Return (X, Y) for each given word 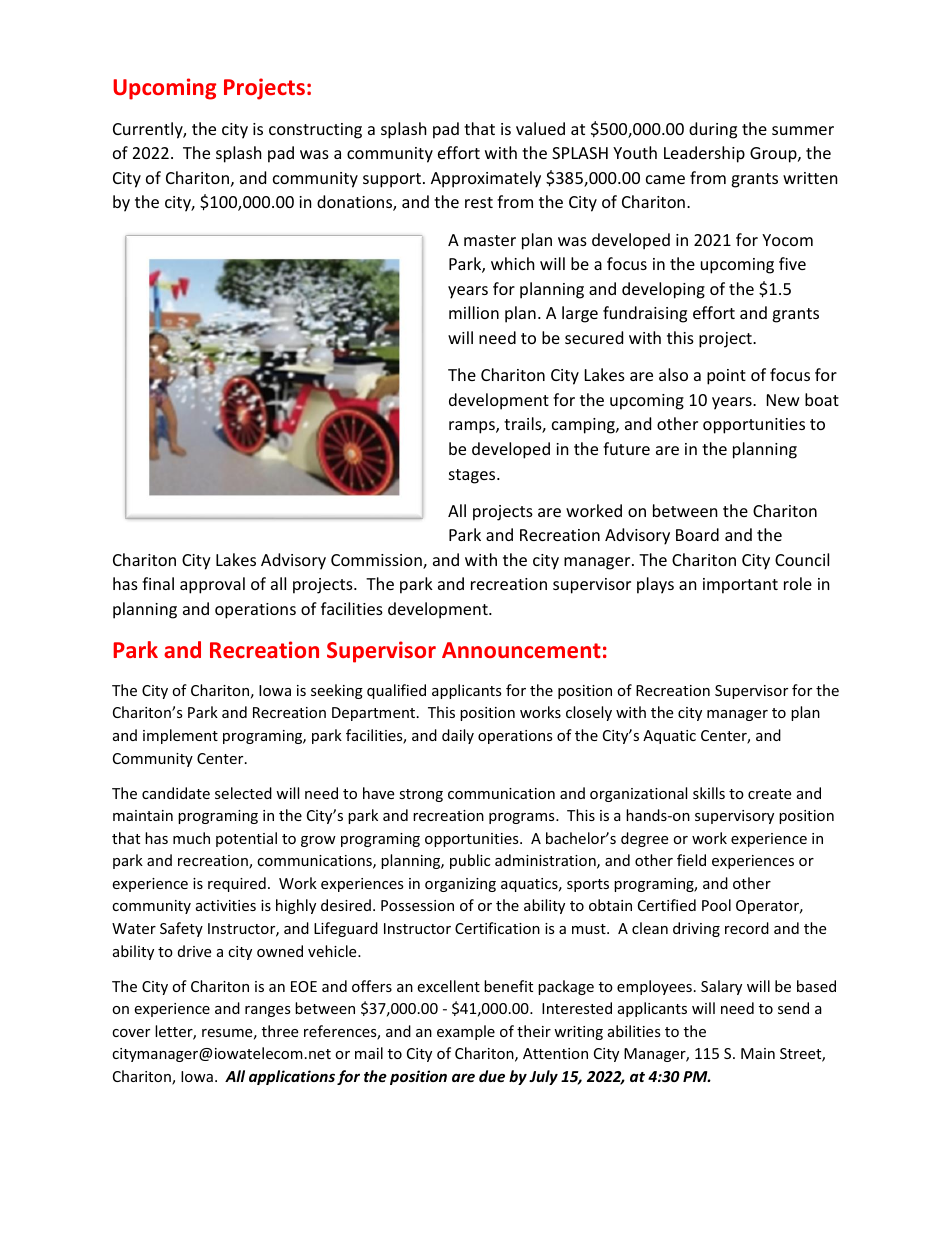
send (793, 1008)
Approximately (486, 179)
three (280, 1031)
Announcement (521, 650)
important (740, 586)
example (466, 1032)
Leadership (704, 154)
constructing (315, 131)
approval (212, 585)
